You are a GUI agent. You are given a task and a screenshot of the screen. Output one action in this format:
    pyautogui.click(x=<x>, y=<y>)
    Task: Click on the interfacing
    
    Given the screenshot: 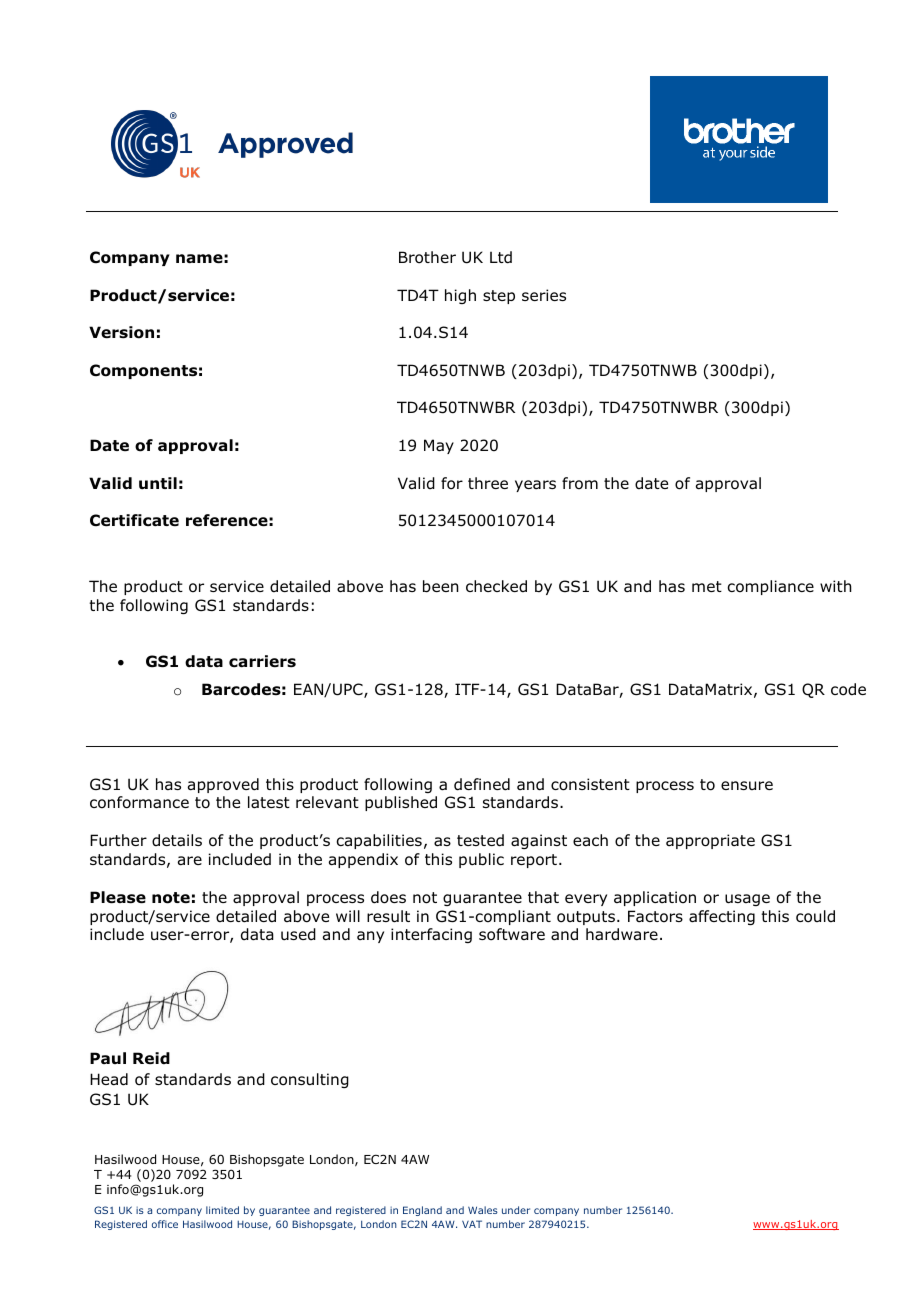 What is the action you would take?
    pyautogui.click(x=431, y=935)
